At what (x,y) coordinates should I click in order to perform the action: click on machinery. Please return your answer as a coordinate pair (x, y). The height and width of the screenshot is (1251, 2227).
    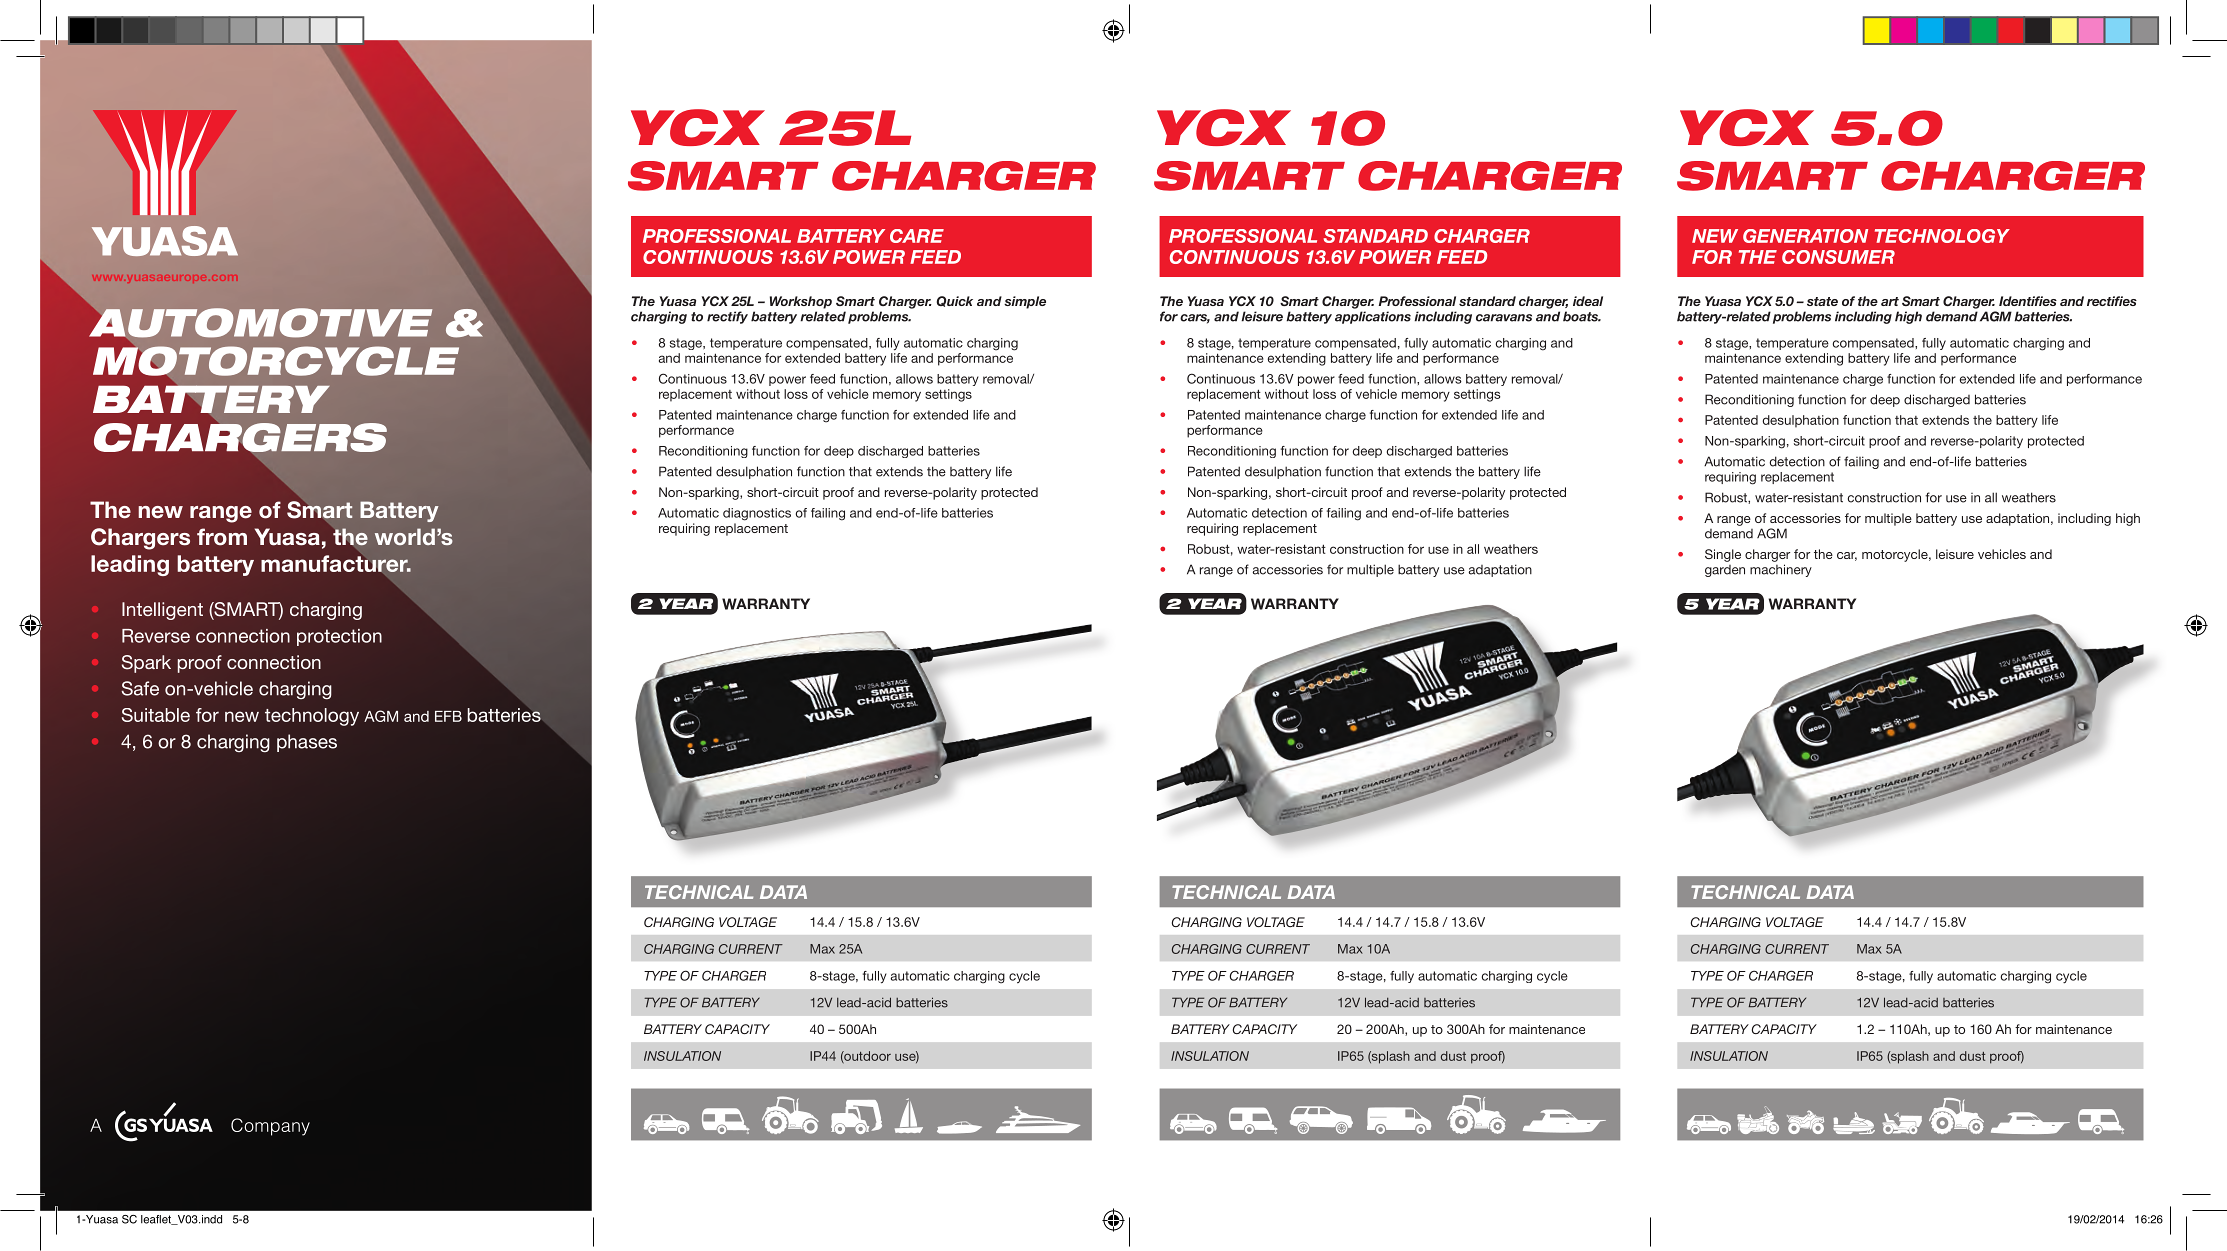
    Looking at the image, I should click on (1781, 570).
